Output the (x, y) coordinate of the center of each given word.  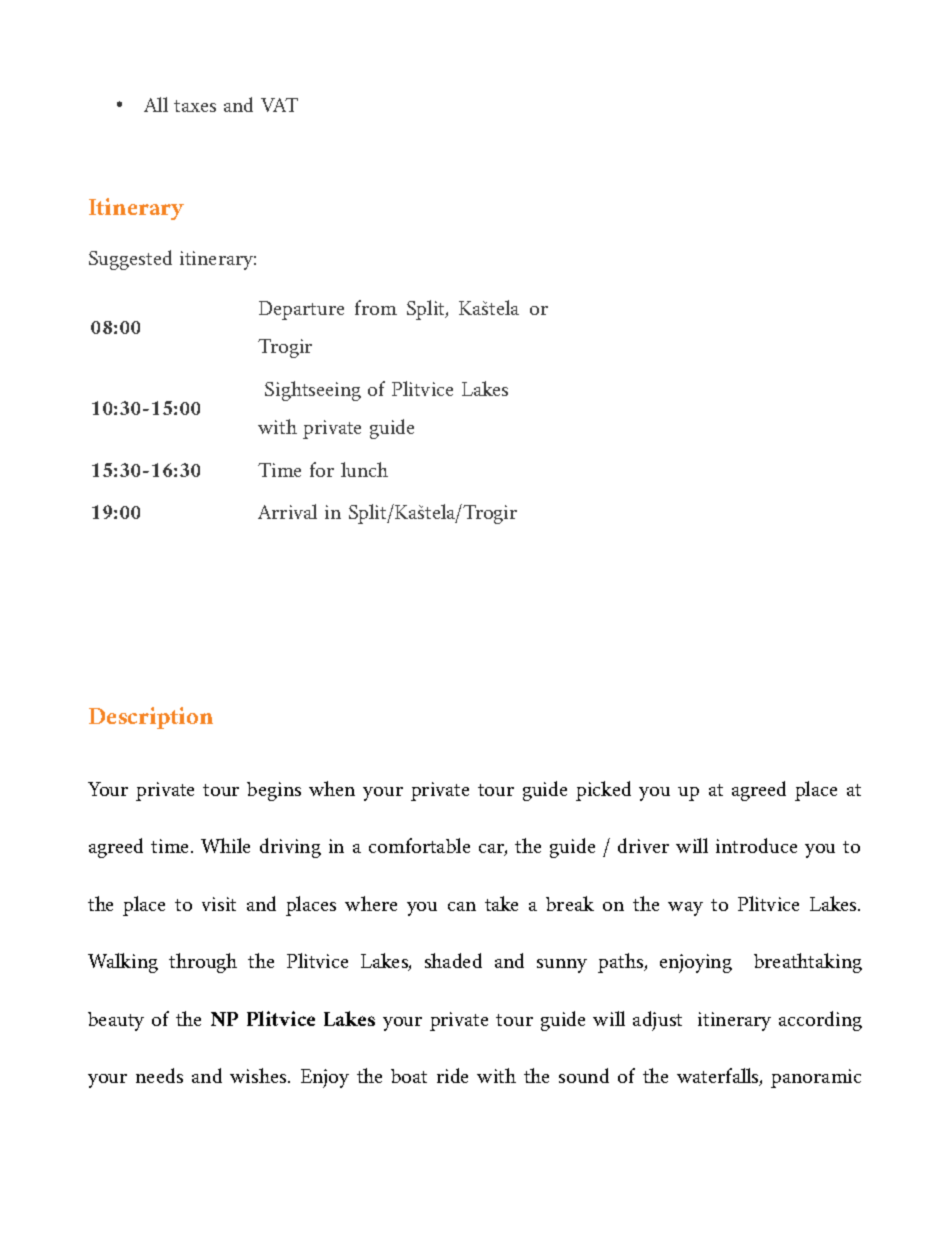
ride (452, 1075)
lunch (364, 469)
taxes (195, 106)
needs (159, 1075)
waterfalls (719, 1077)
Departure (301, 310)
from (376, 307)
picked (603, 791)
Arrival (287, 511)
